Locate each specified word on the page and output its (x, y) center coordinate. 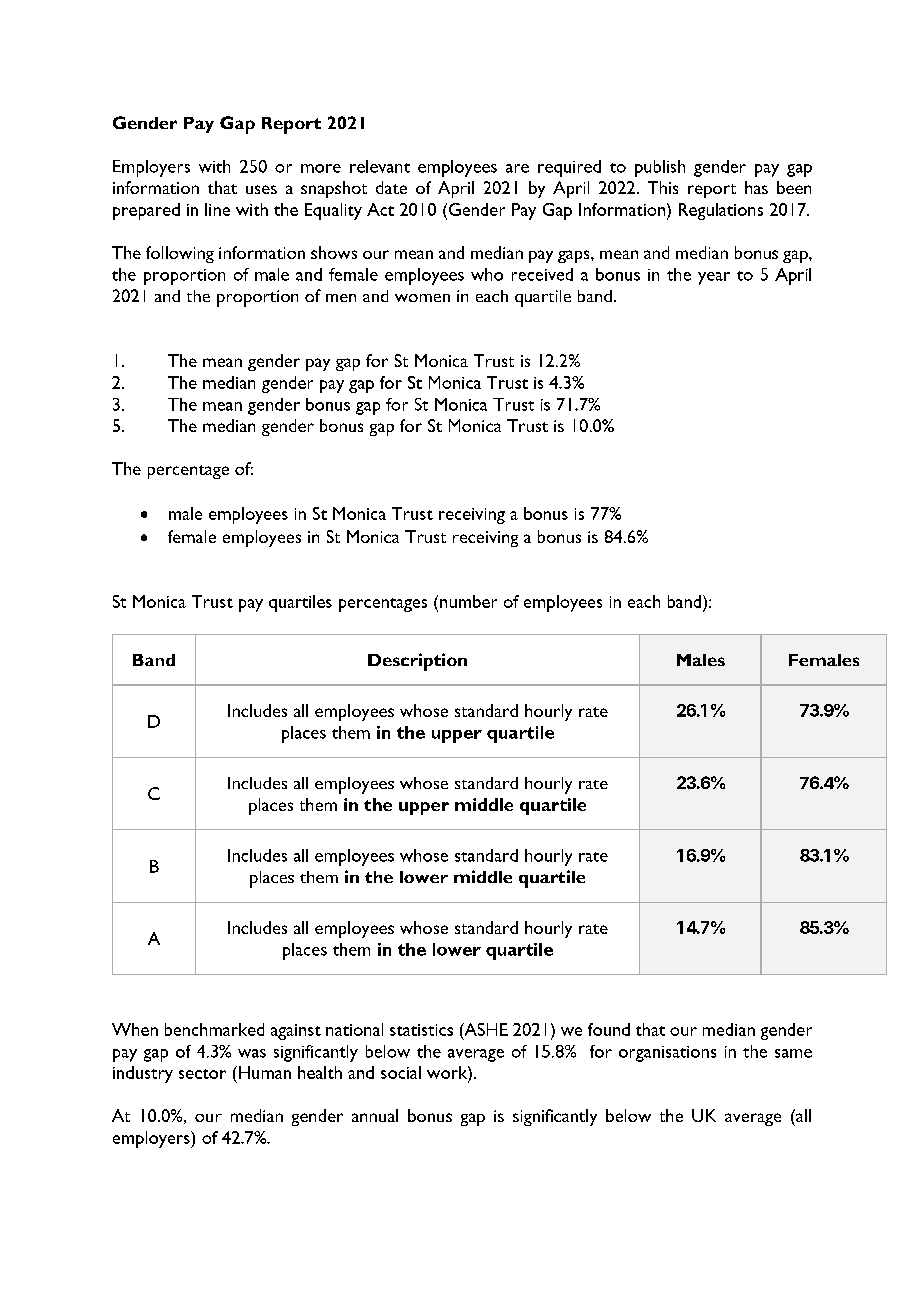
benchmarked (214, 1029)
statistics (421, 1030)
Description (417, 662)
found (609, 1029)
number (468, 601)
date (391, 187)
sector (202, 1074)
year (714, 278)
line (217, 209)
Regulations (721, 211)
